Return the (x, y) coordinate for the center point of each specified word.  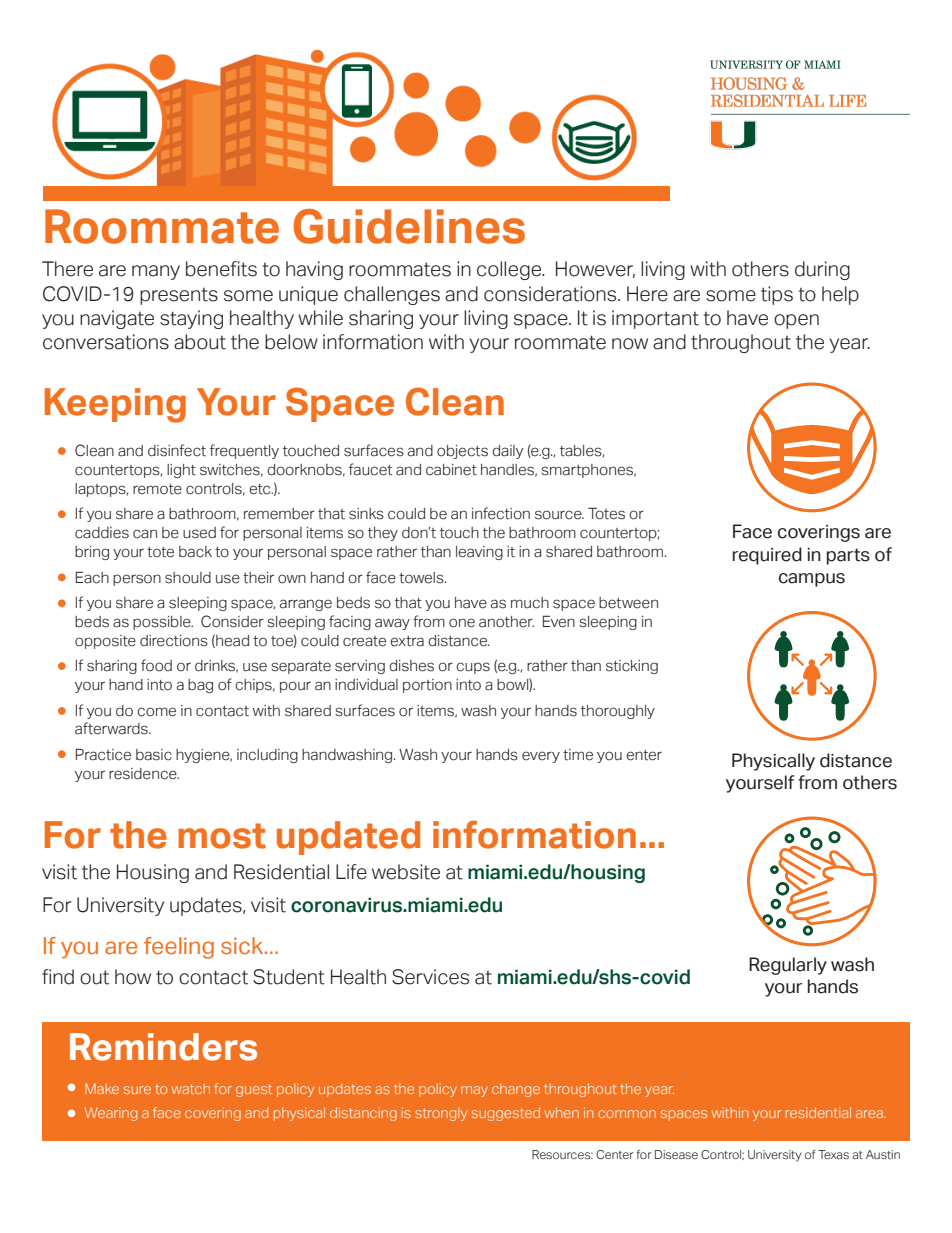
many (156, 272)
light (181, 471)
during (822, 270)
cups (473, 668)
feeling (179, 948)
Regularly (788, 966)
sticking (632, 667)
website (406, 872)
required (767, 556)
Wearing (111, 1114)
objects (462, 452)
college (510, 270)
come (156, 712)
